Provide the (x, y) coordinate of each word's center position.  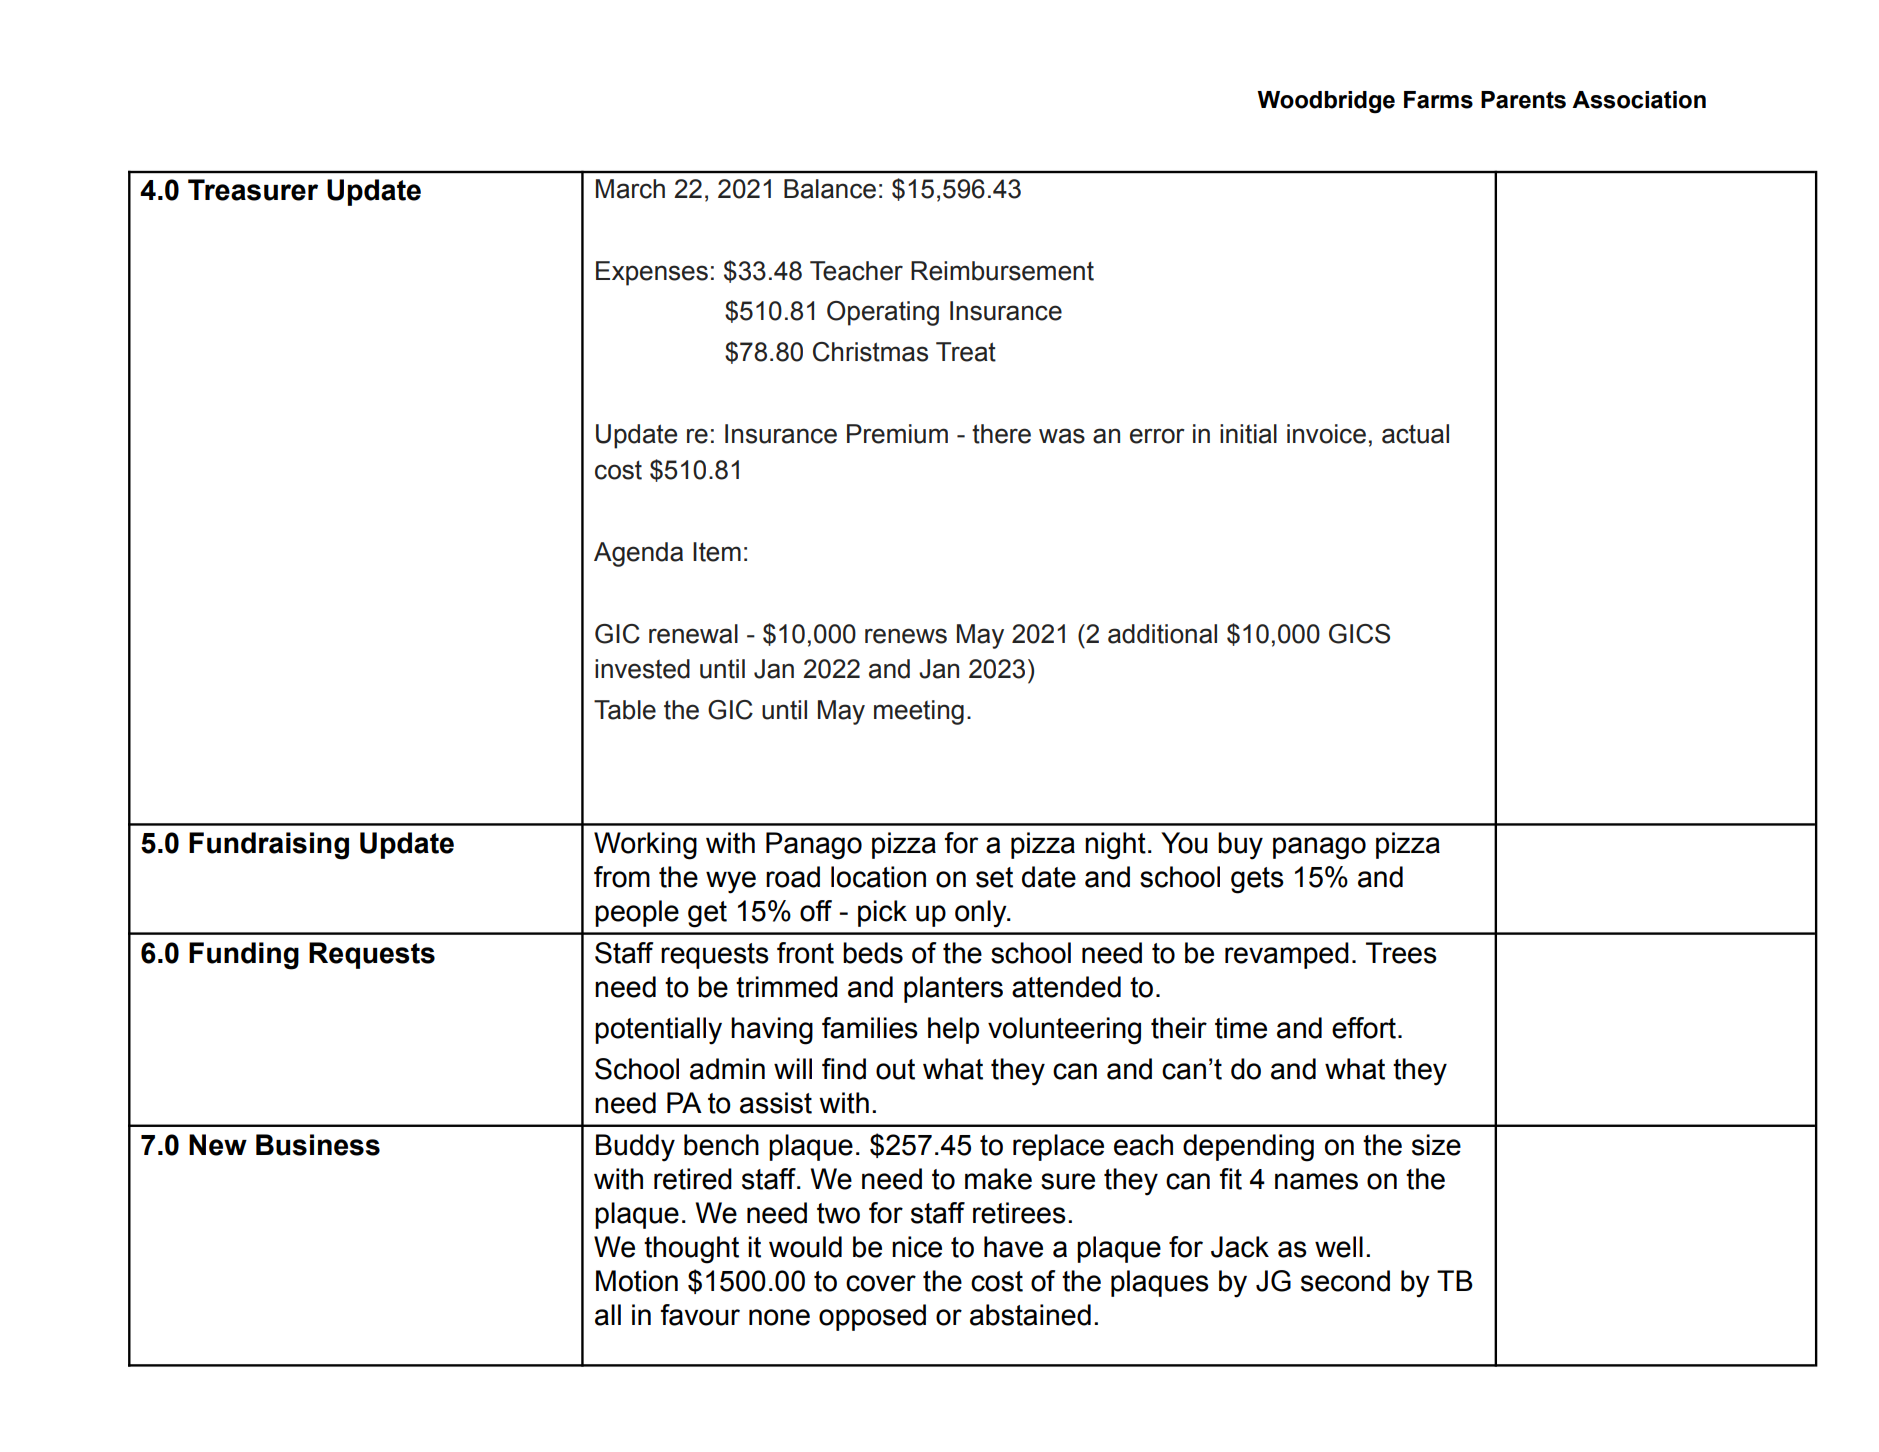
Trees (1401, 953)
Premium (897, 434)
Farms (1438, 100)
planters (953, 989)
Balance (830, 189)
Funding (244, 956)
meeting (919, 712)
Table (625, 710)
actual (1415, 434)
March (630, 189)
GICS (1359, 634)
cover (881, 1283)
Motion (637, 1281)
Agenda (638, 554)
